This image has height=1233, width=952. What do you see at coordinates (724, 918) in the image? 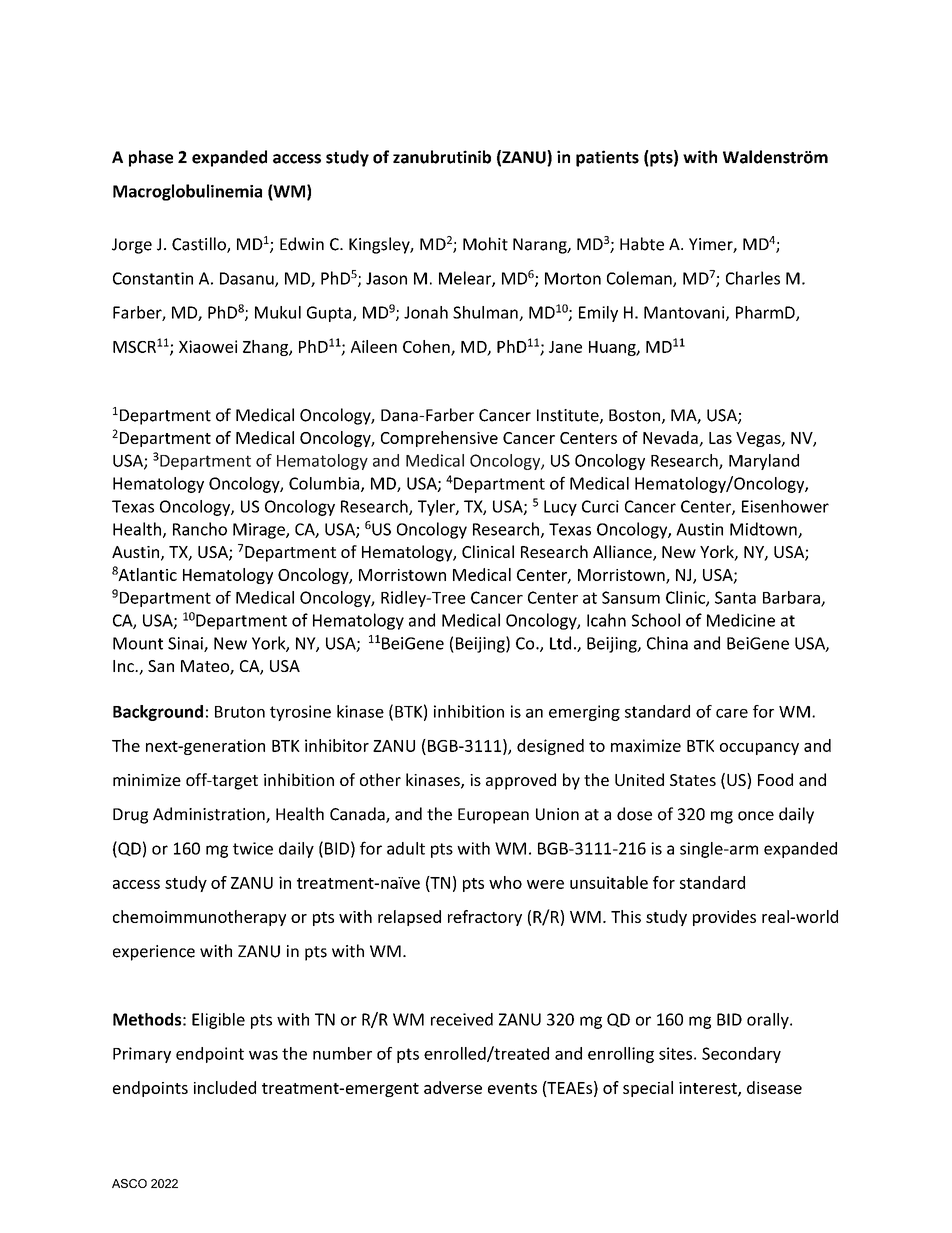
I see `provides` at bounding box center [724, 918].
